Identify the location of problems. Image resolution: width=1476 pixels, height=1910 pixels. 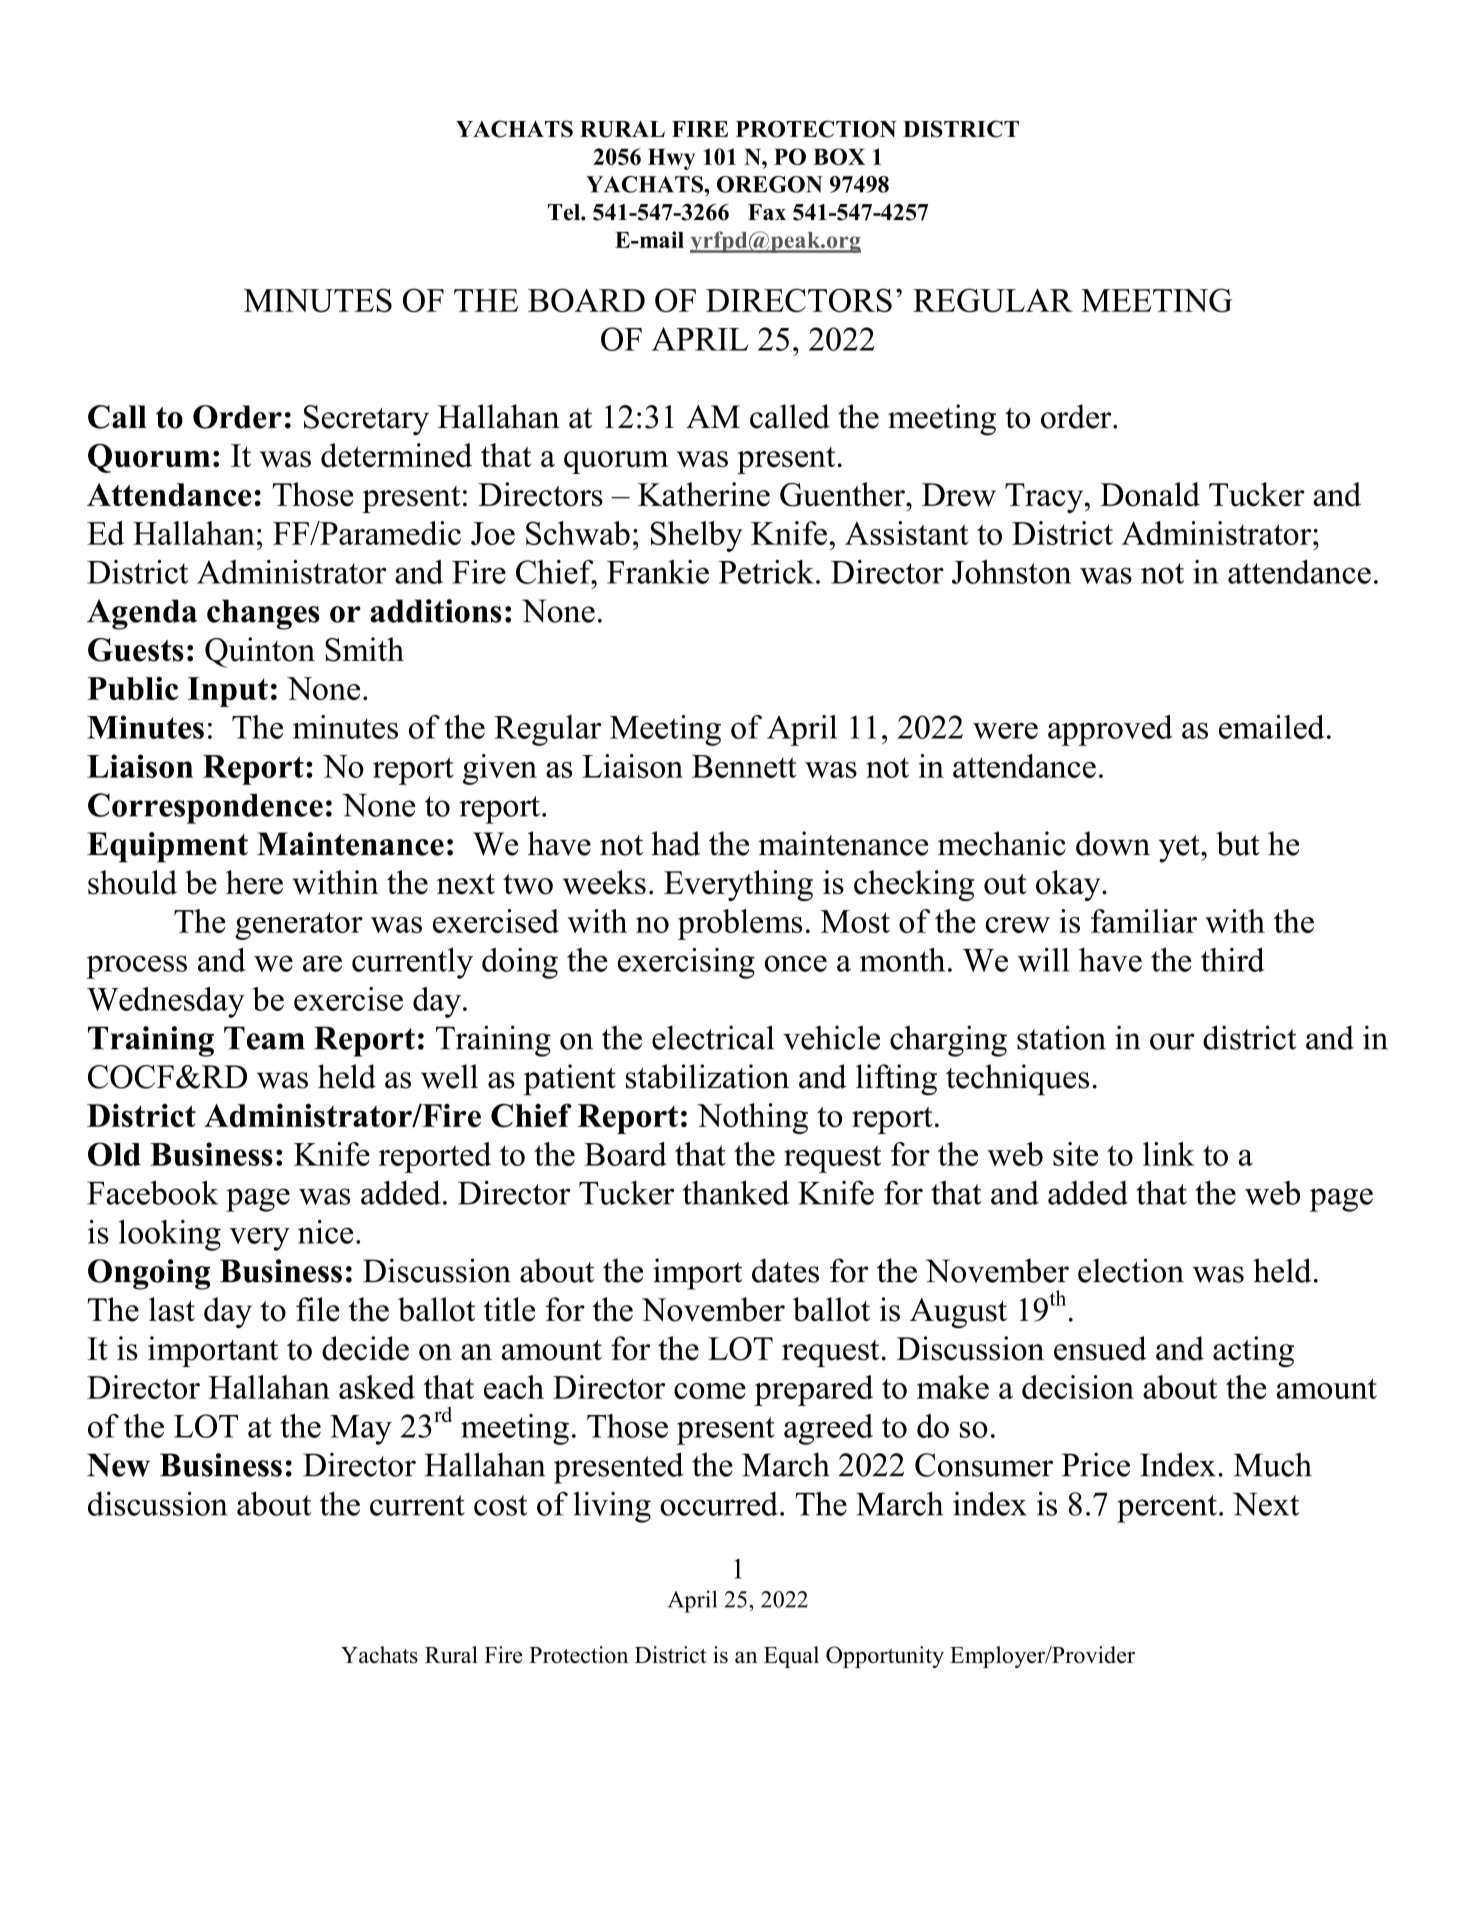
(740, 924).
